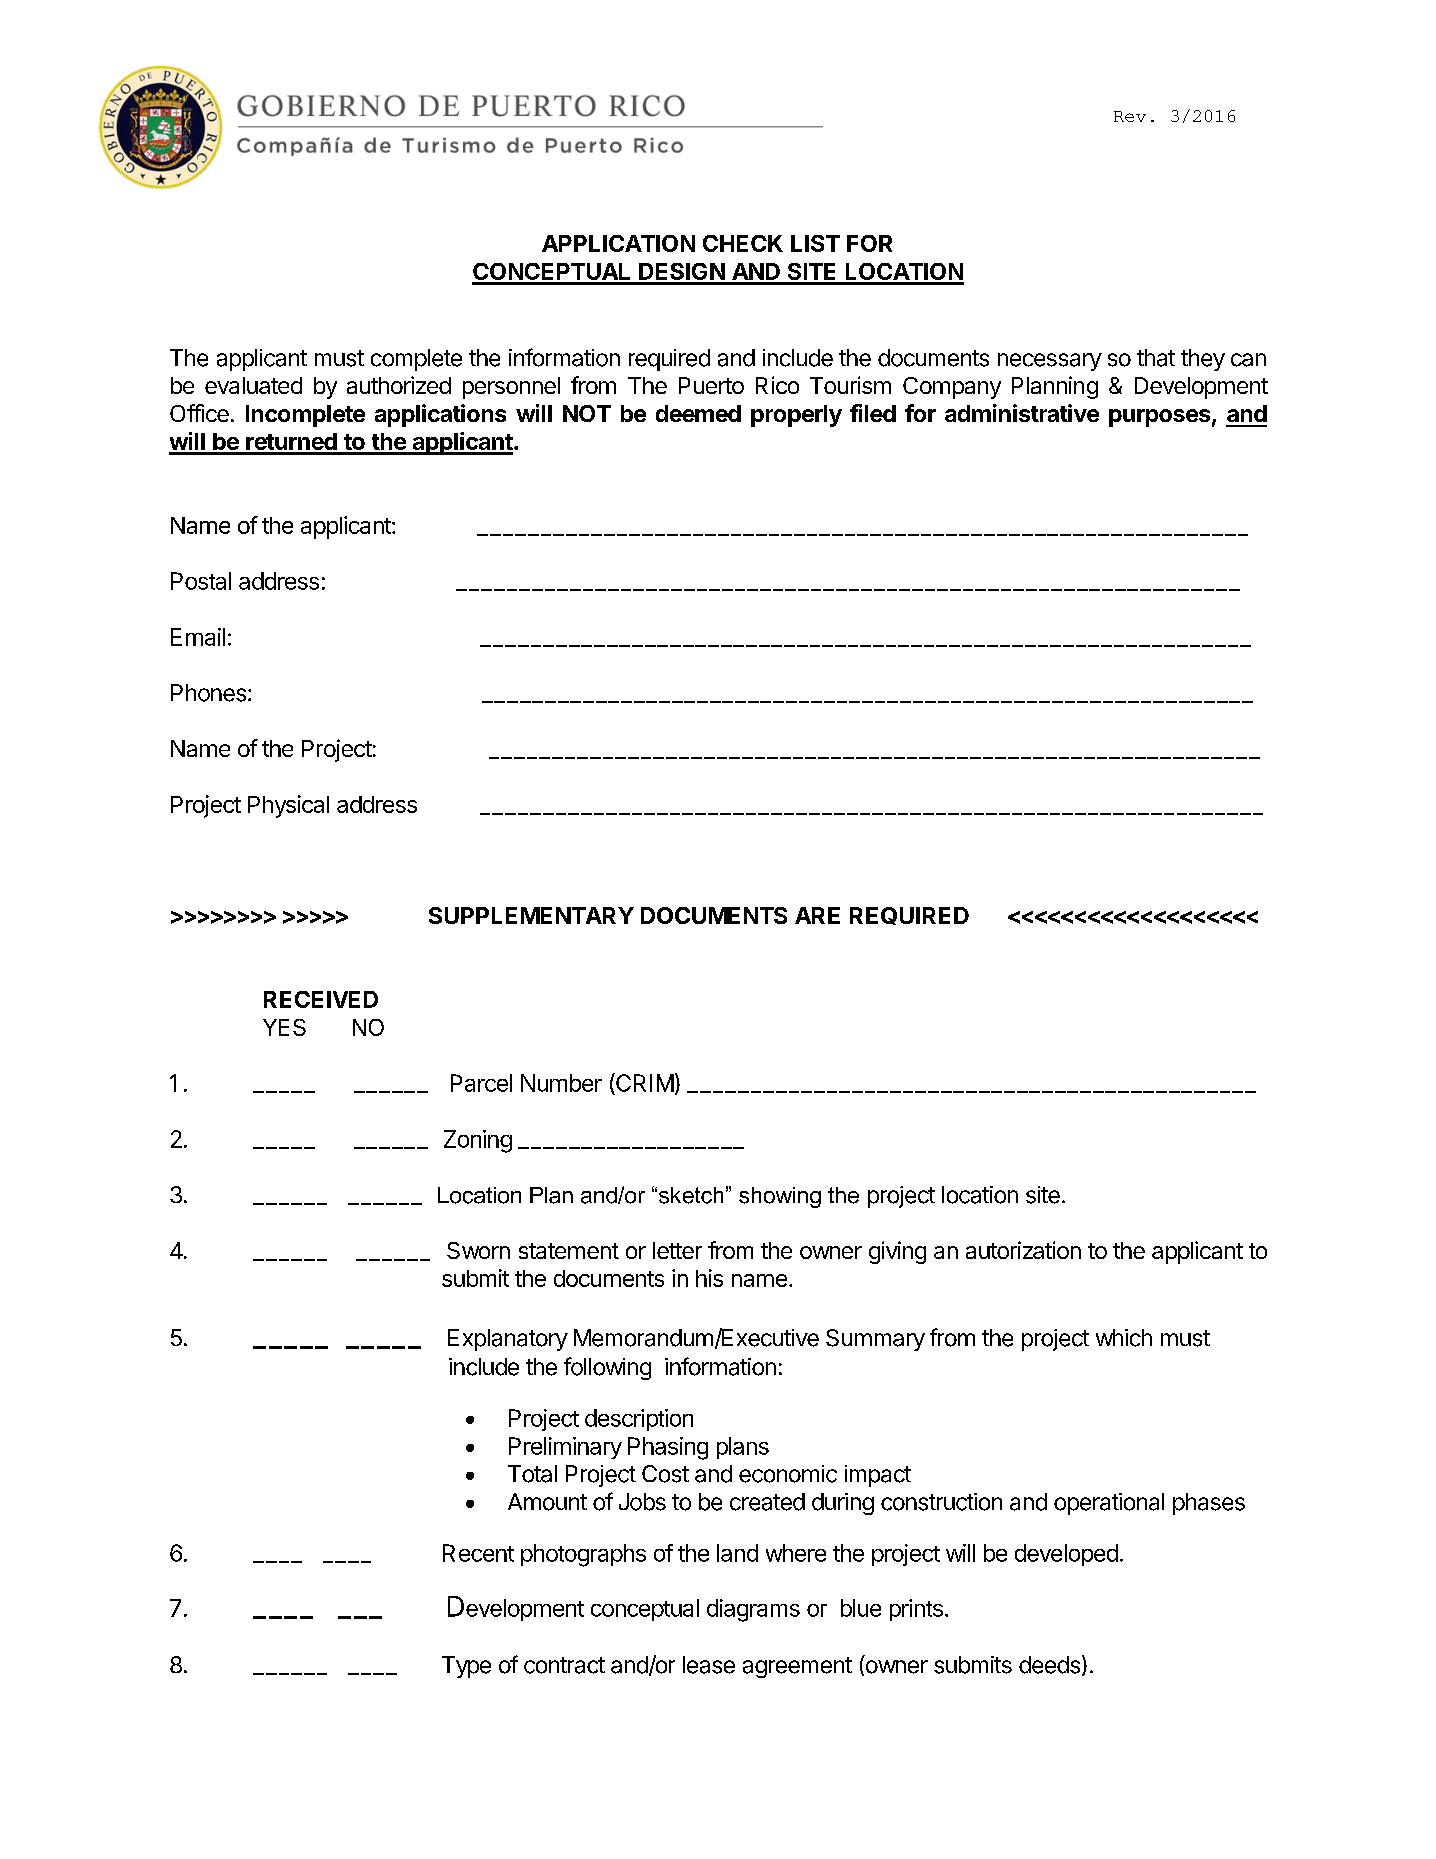  Describe the element at coordinates (780, 1197) in the page. I see `showing` at that location.
